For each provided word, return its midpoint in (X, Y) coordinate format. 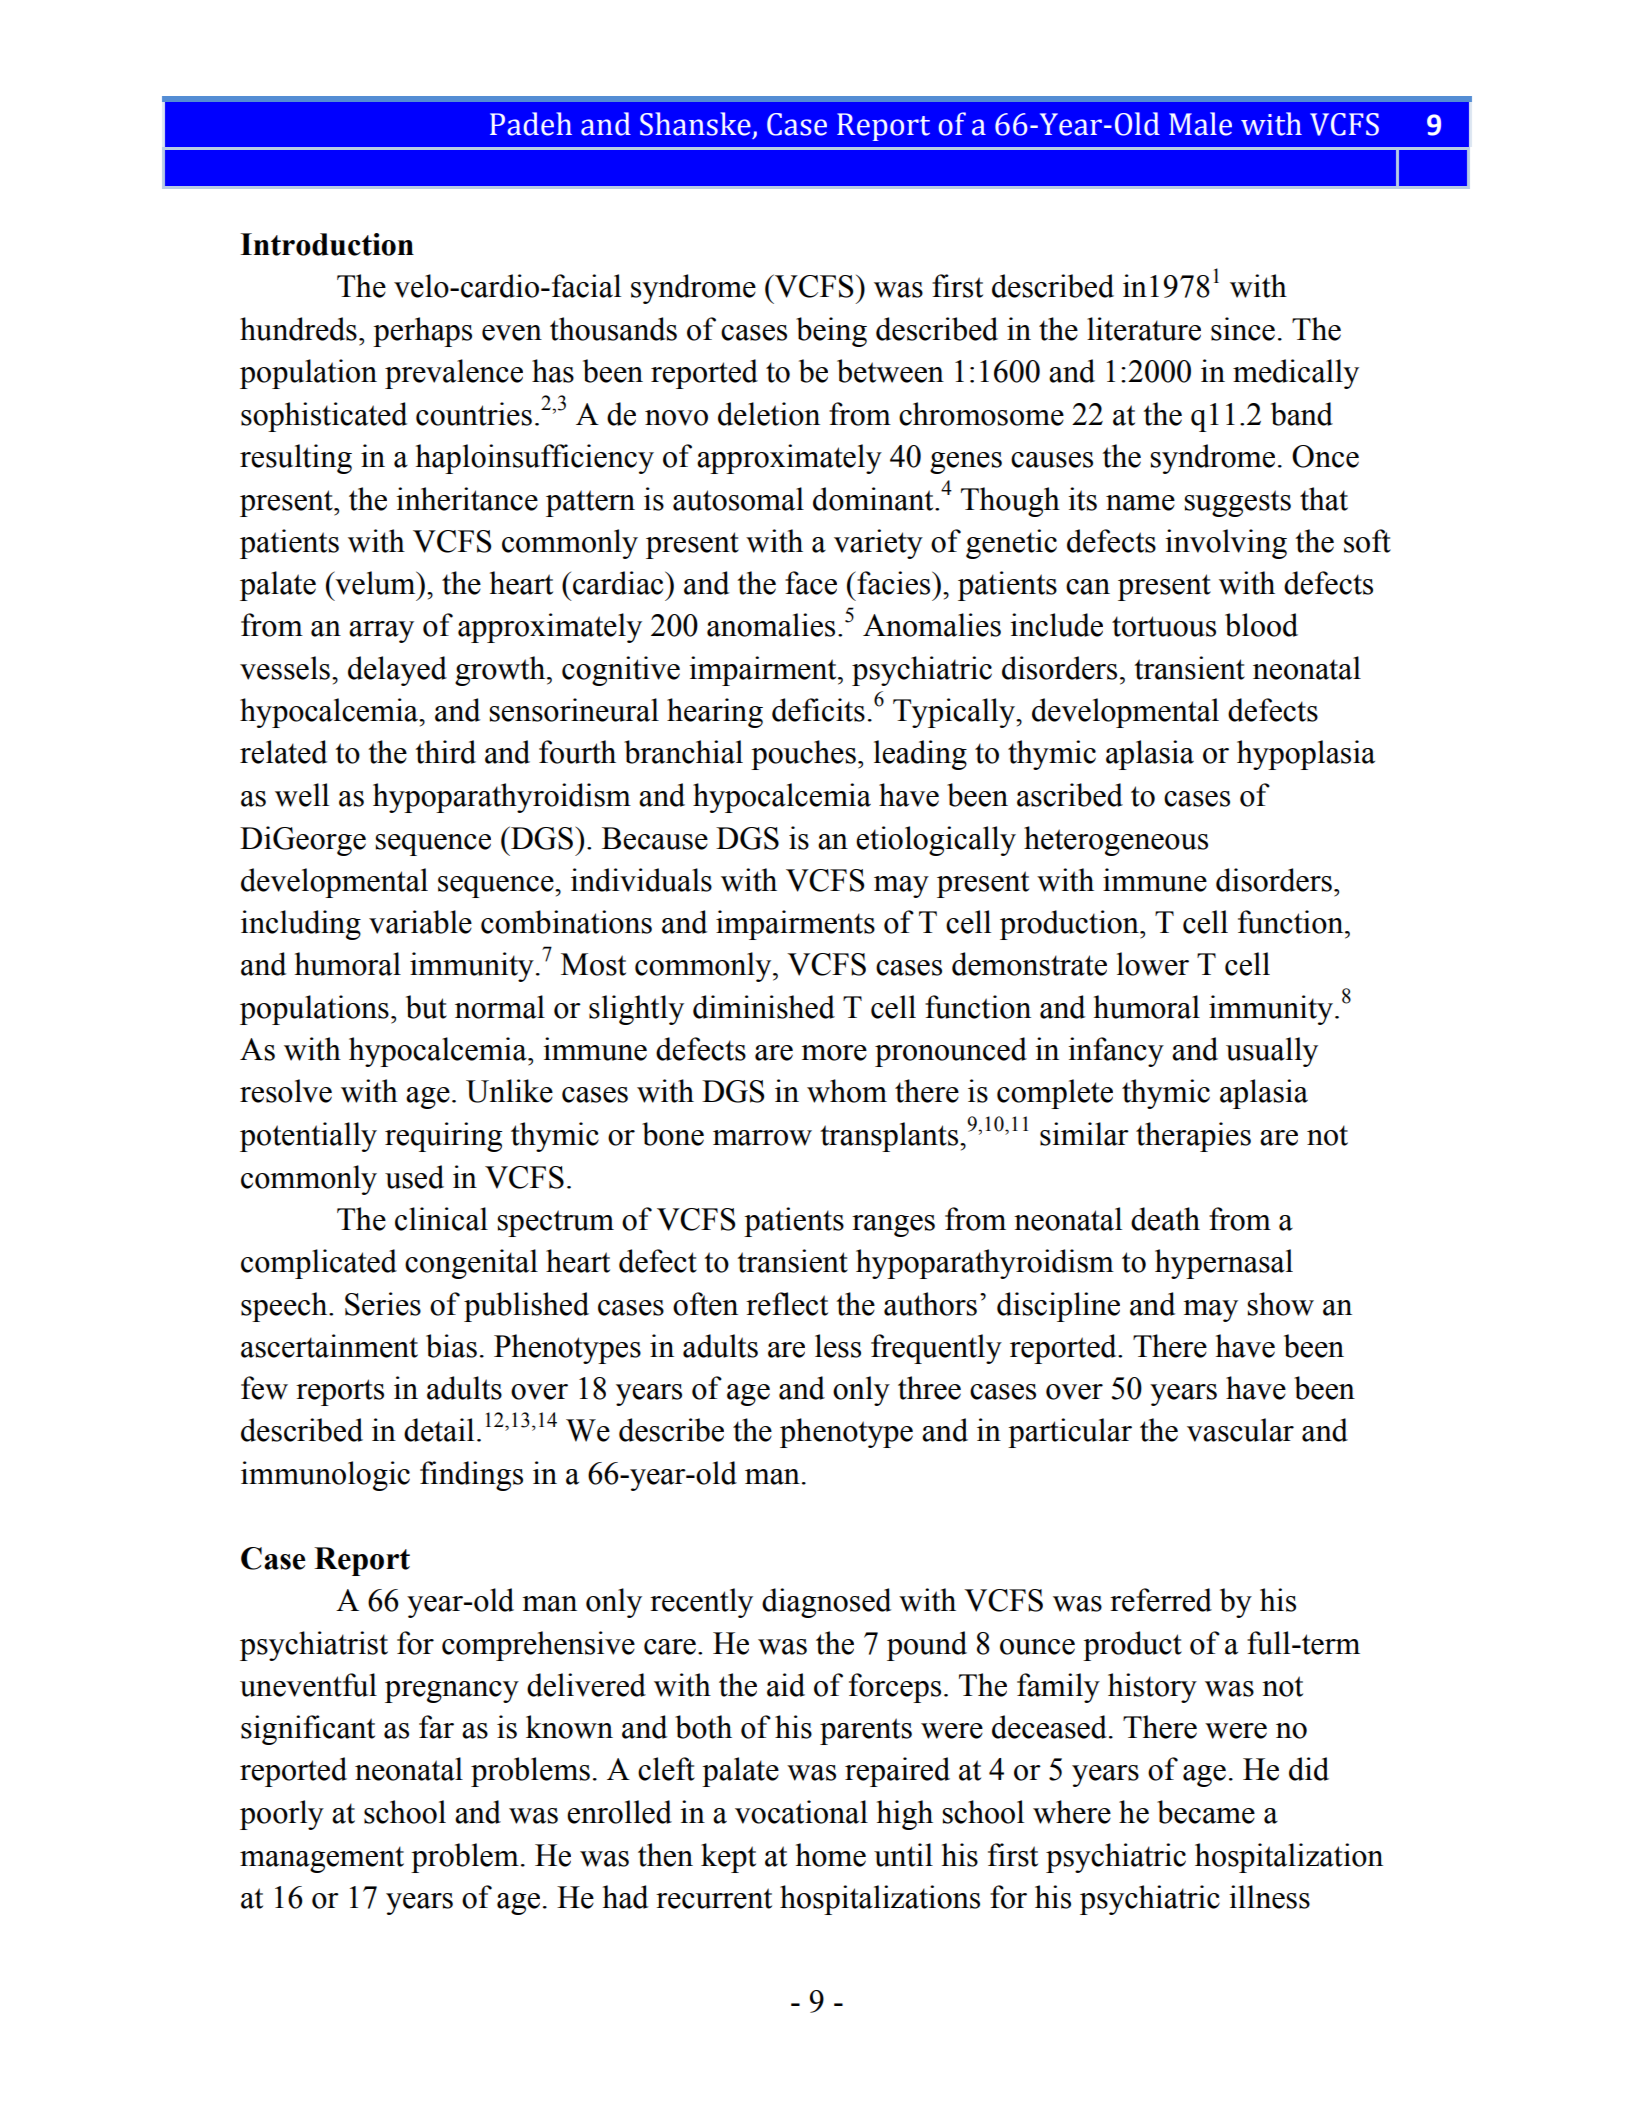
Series (383, 1304)
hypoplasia (1306, 755)
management (322, 1859)
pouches (803, 755)
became (1206, 1812)
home (831, 1855)
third (445, 752)
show (1281, 1304)
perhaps (422, 332)
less (838, 1346)
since (1243, 329)
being (831, 332)
